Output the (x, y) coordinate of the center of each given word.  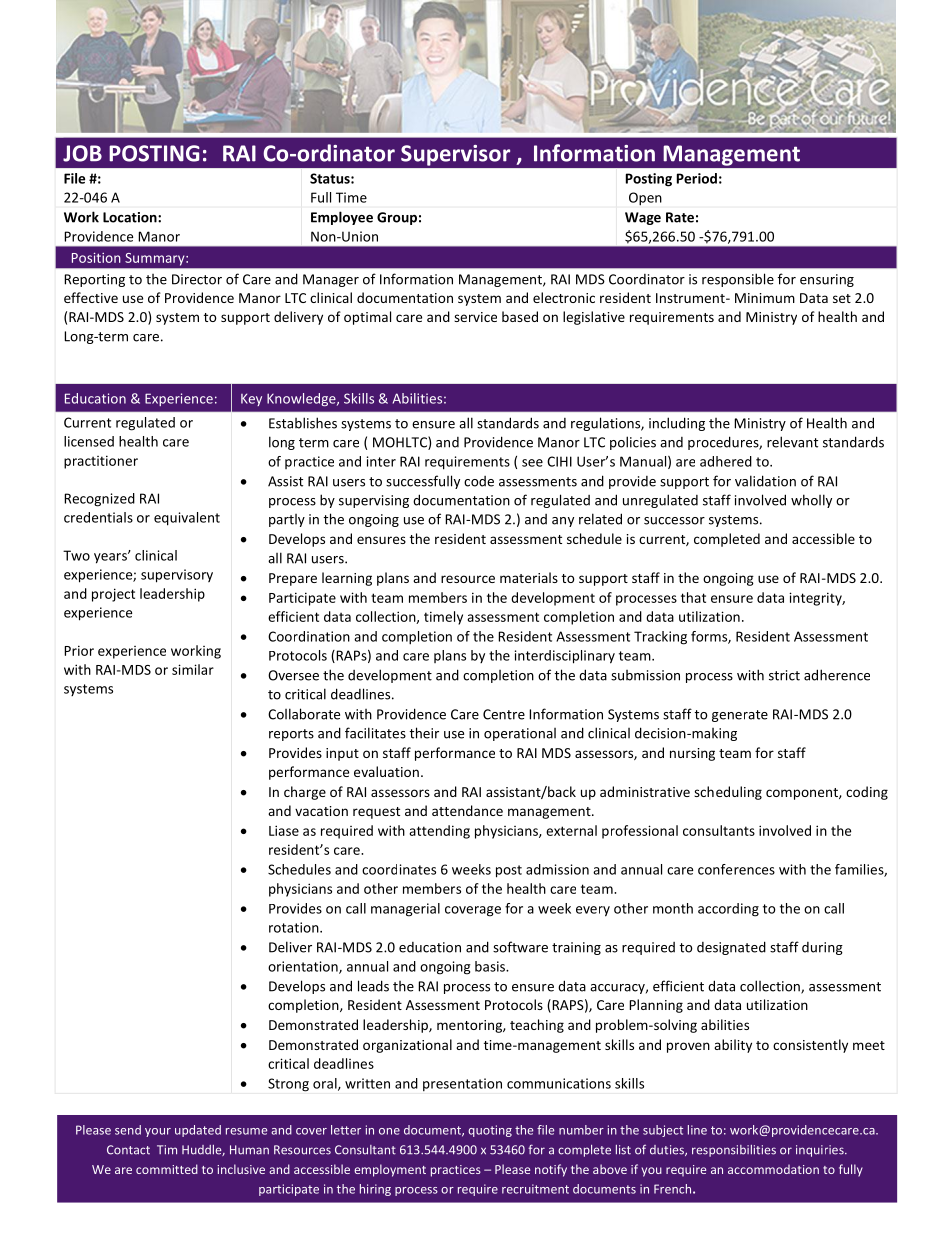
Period (697, 178)
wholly (811, 501)
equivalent (187, 519)
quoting (490, 1131)
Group (397, 218)
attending (439, 832)
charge (305, 793)
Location (131, 217)
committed (167, 1169)
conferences (736, 869)
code (479, 481)
